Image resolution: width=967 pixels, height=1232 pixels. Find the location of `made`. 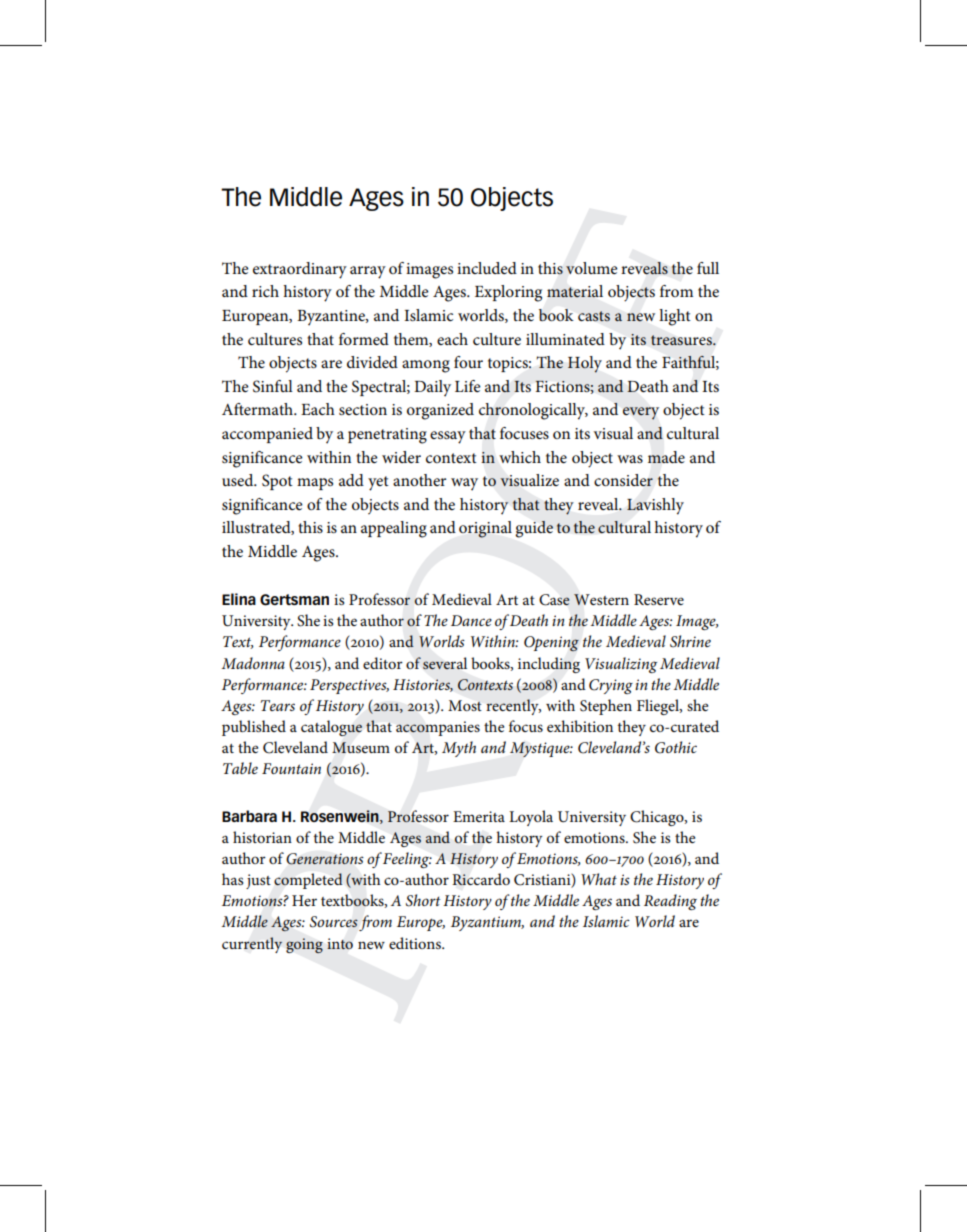

made is located at coordinates (666, 457).
